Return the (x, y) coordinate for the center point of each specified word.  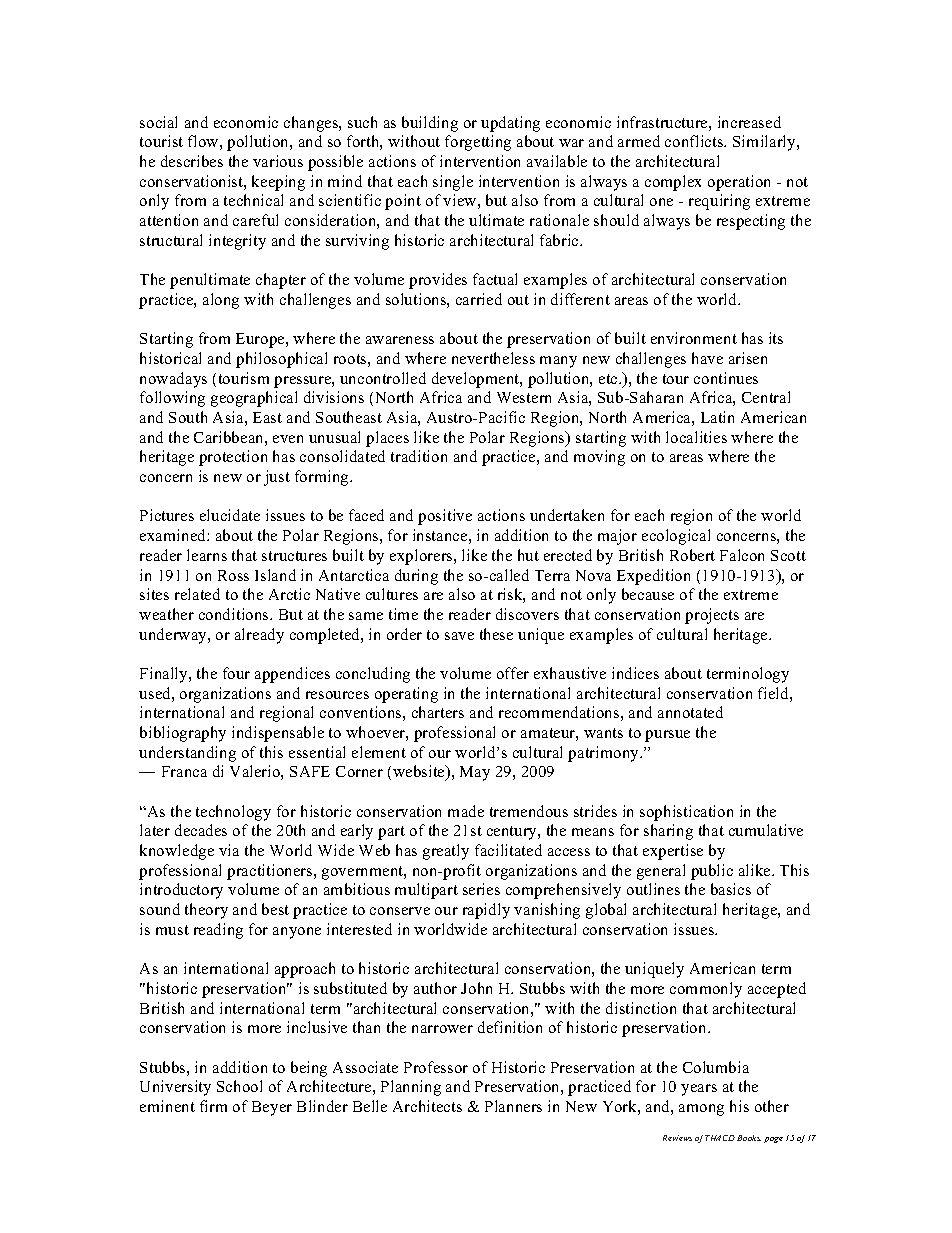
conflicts (695, 141)
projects (712, 616)
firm (213, 1106)
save (459, 636)
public (712, 872)
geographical (254, 399)
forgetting (478, 143)
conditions (235, 614)
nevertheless (493, 358)
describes (192, 161)
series (481, 889)
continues (726, 378)
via (229, 850)
